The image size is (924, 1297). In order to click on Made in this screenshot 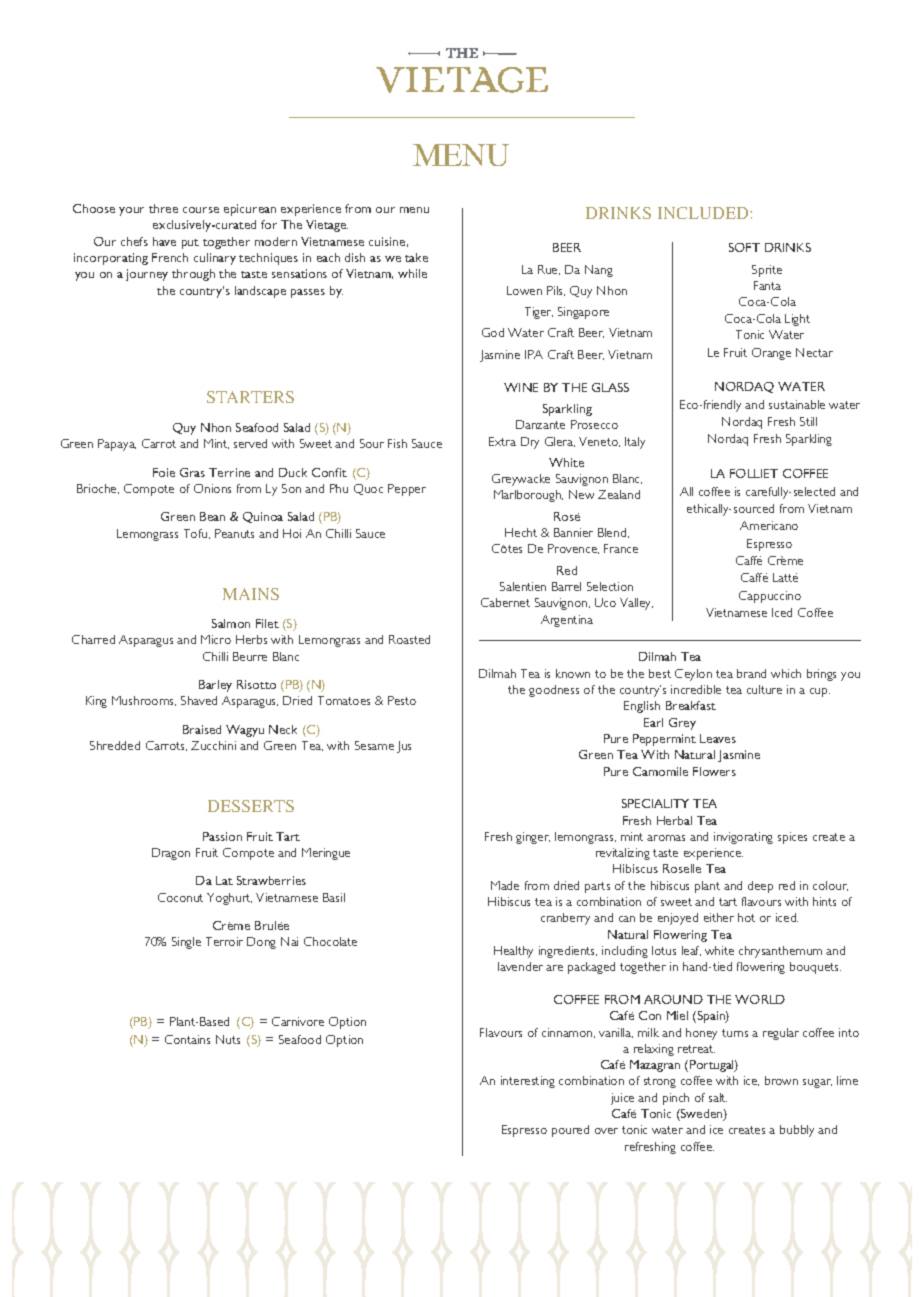, I will do `click(505, 885)`.
